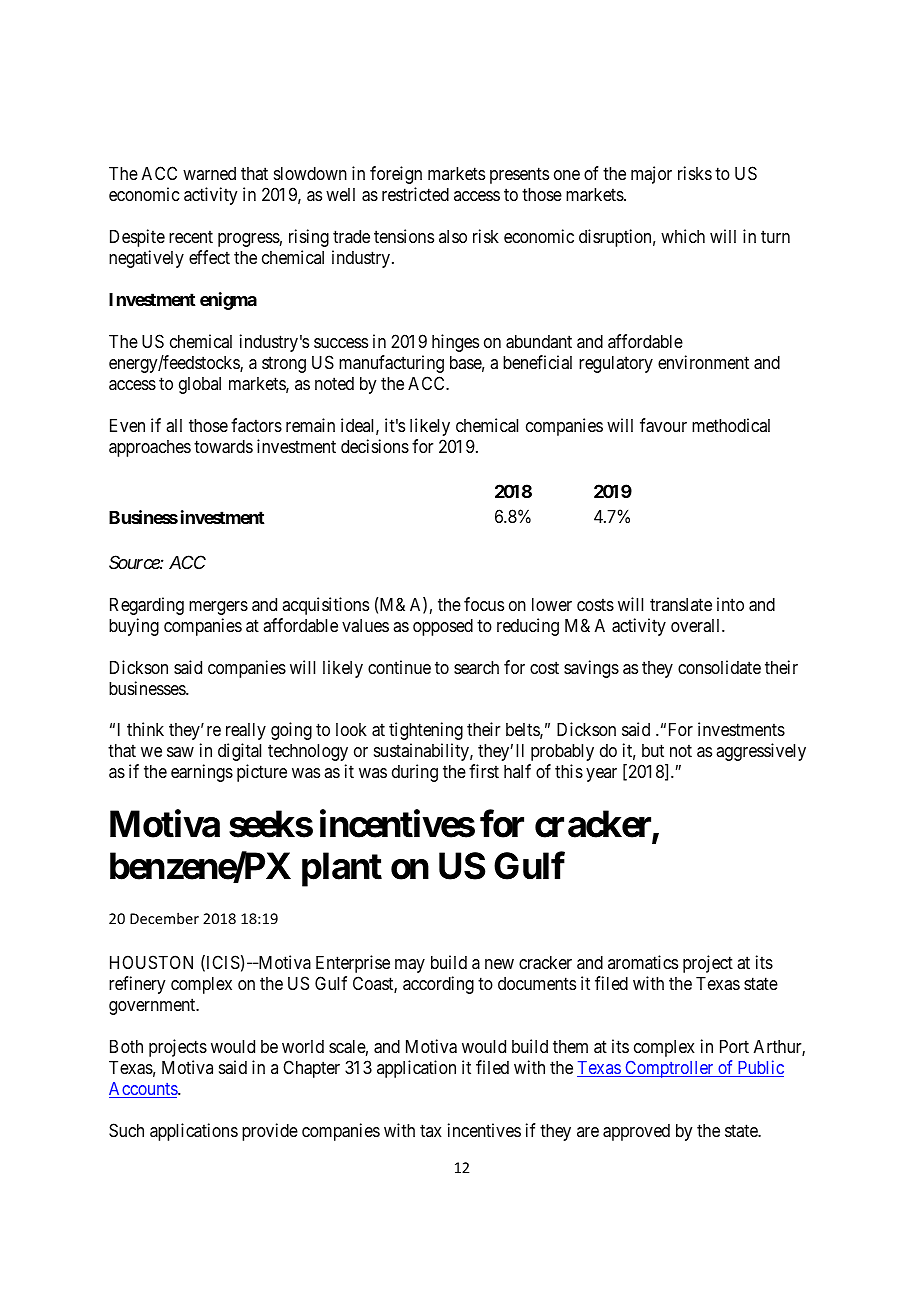 This image has width=924, height=1308. I want to click on also, so click(453, 236).
